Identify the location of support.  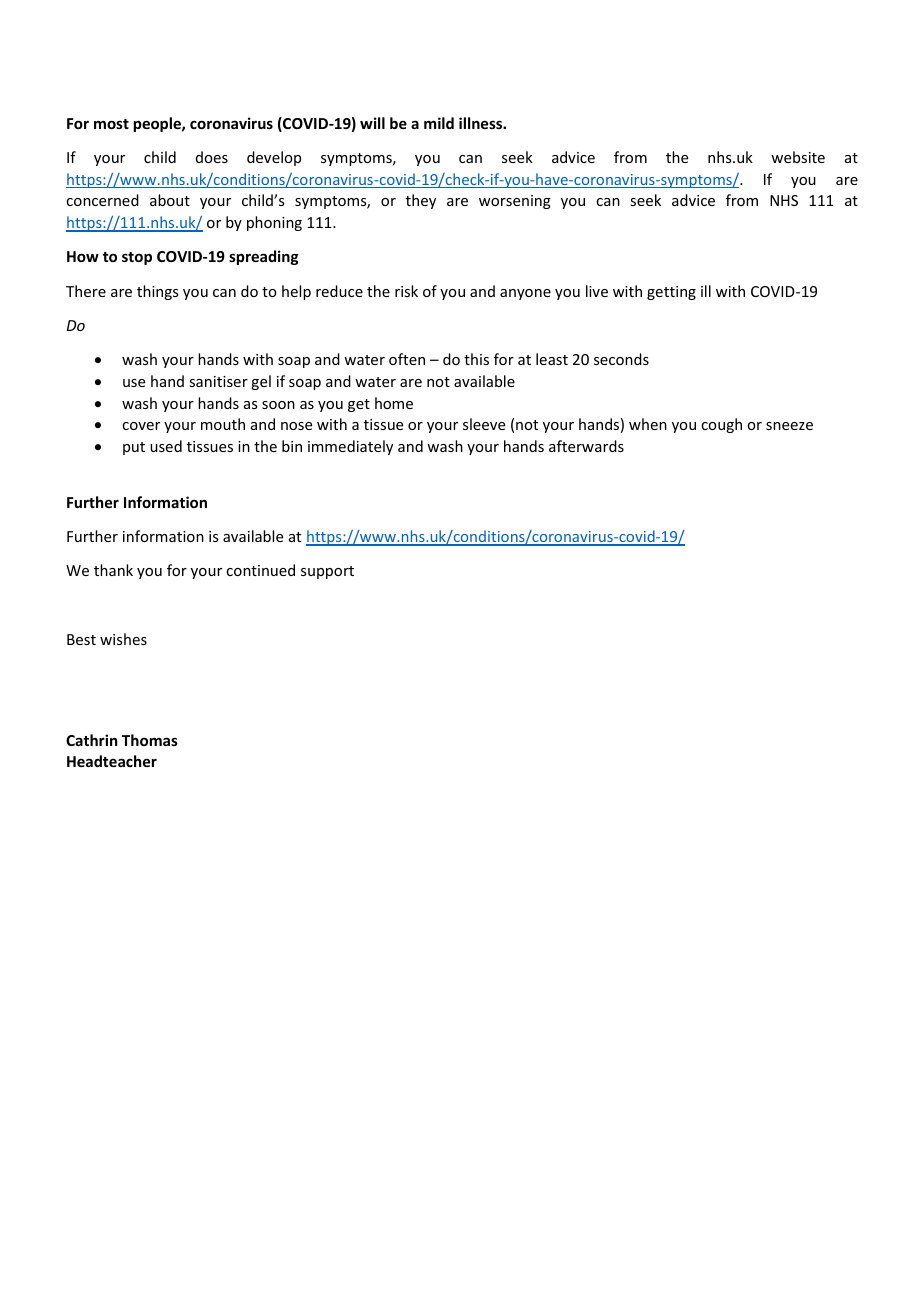
(327, 572).
